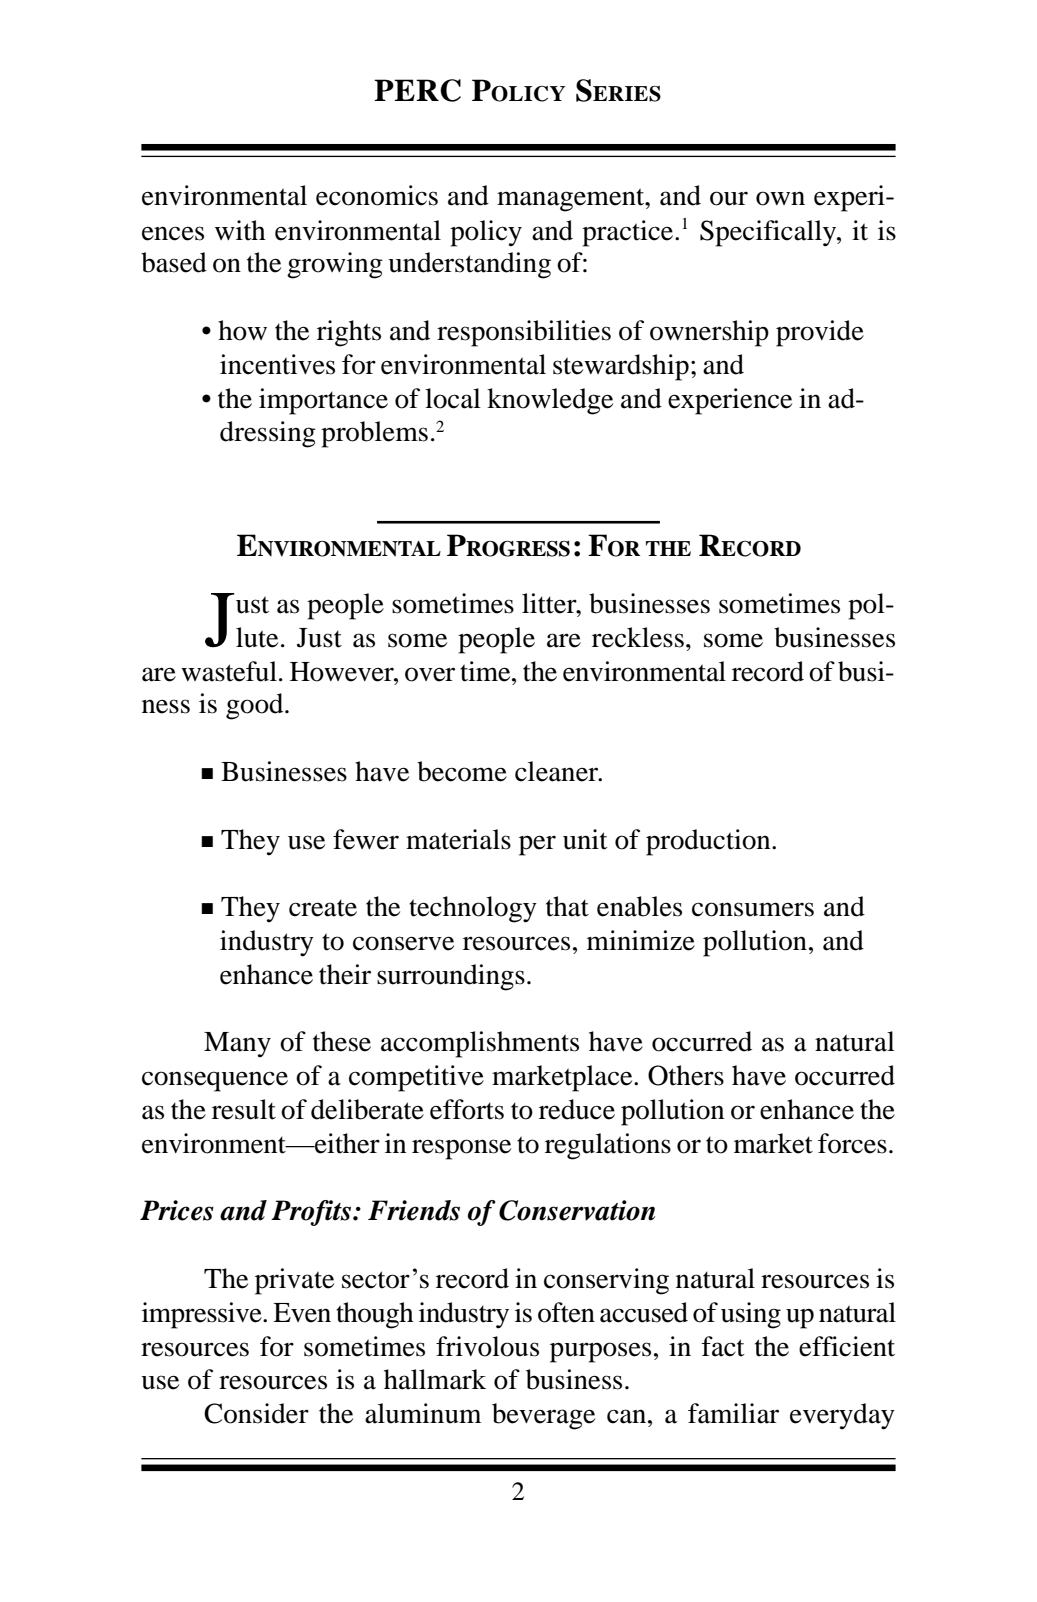 The height and width of the screenshot is (1602, 1037). I want to click on consumers, so click(753, 909).
